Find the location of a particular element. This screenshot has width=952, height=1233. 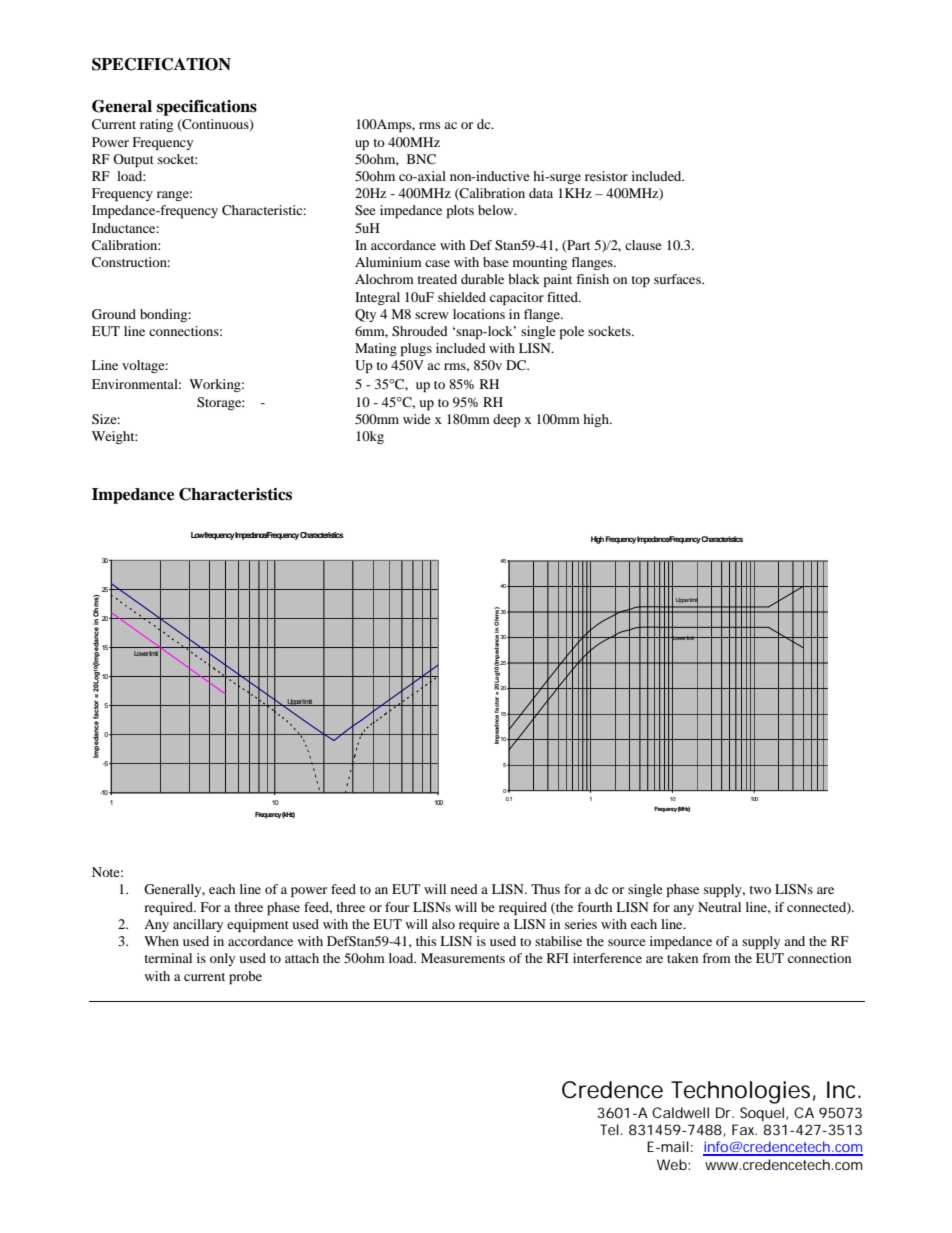

BNC is located at coordinates (421, 159).
